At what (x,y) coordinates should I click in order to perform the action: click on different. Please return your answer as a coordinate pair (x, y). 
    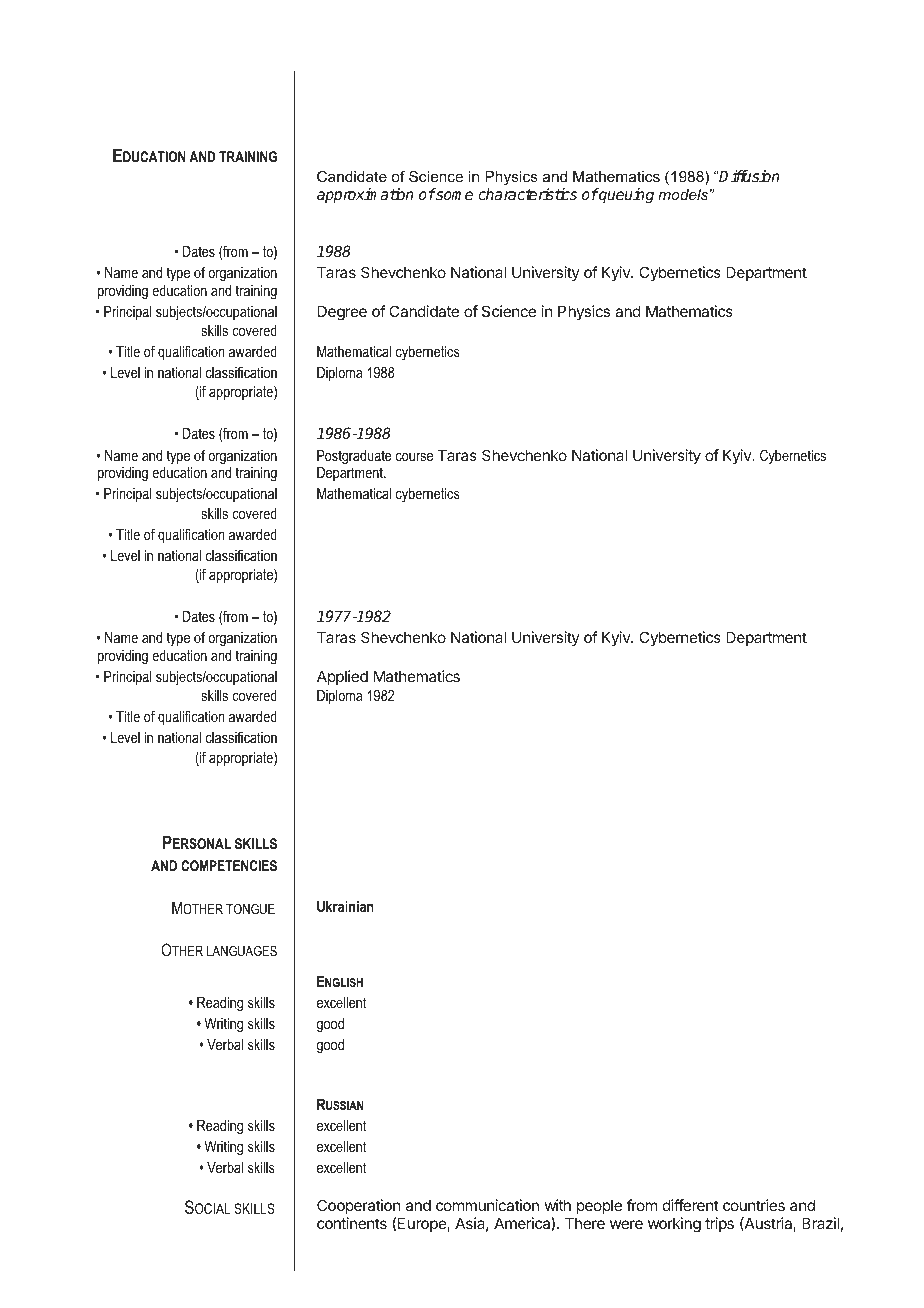
    Looking at the image, I should click on (691, 1205).
